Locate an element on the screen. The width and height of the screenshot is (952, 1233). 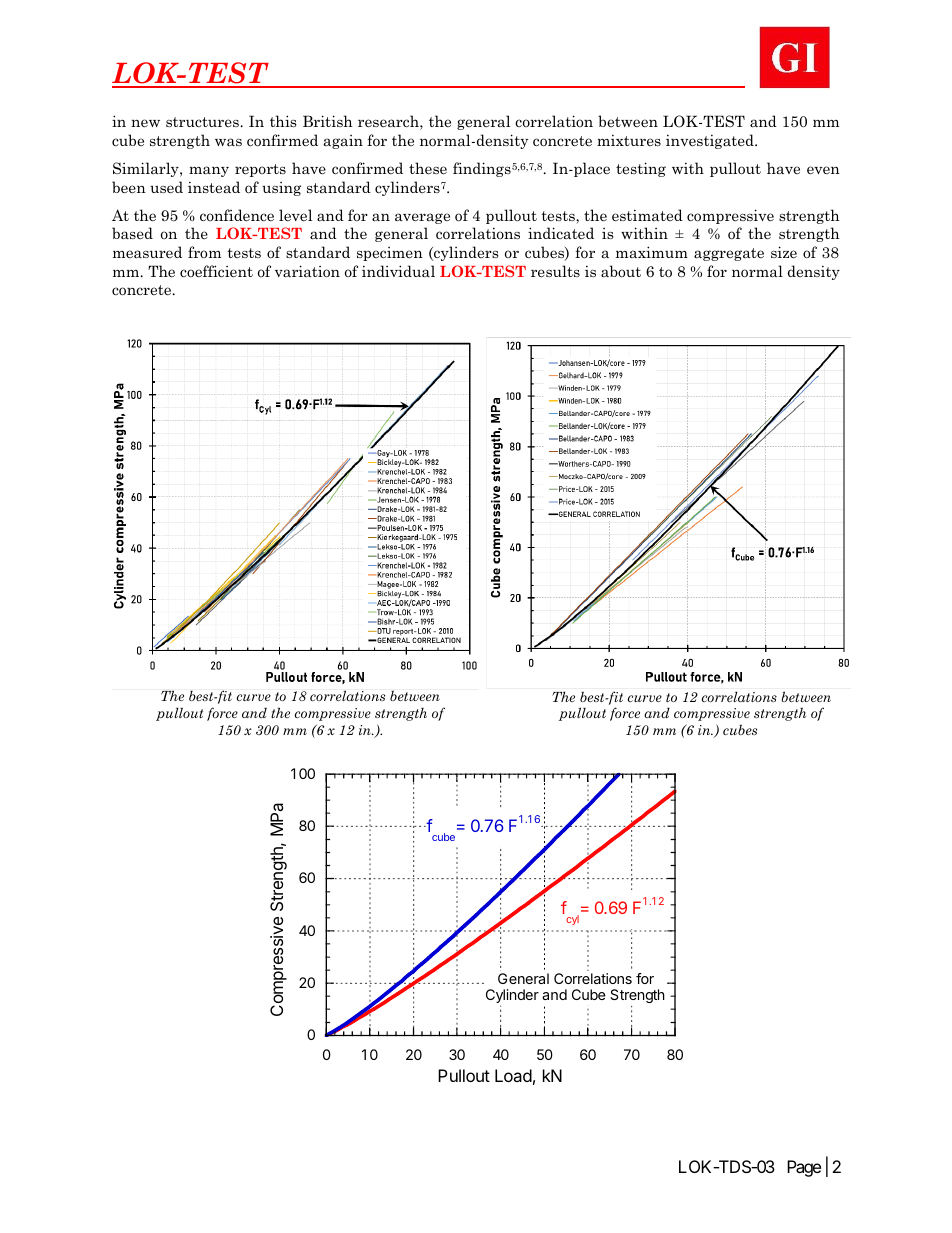
variation is located at coordinates (307, 271).
